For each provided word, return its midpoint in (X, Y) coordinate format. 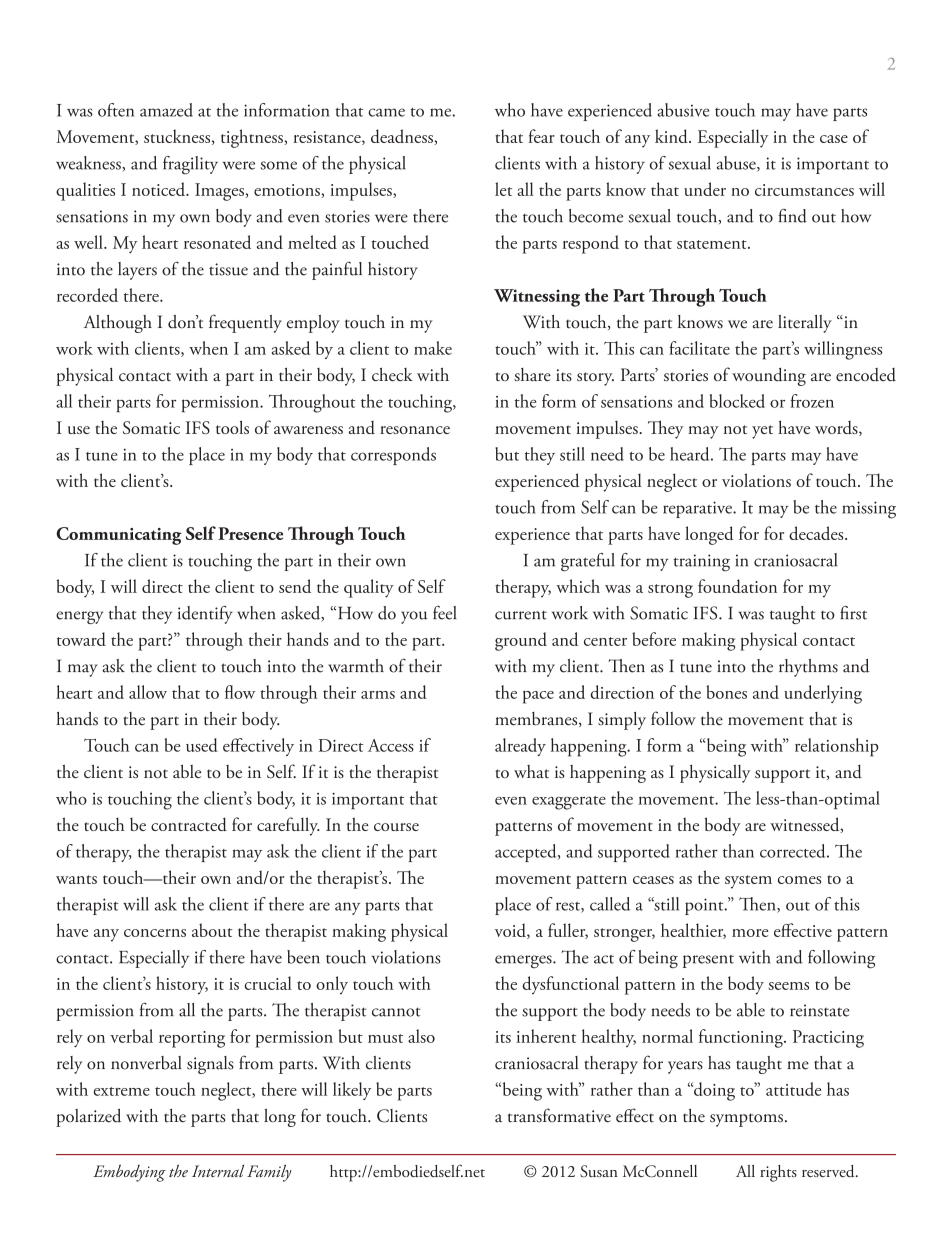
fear (541, 136)
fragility (190, 165)
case (834, 139)
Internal (218, 1171)
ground (521, 641)
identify (205, 615)
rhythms (808, 668)
